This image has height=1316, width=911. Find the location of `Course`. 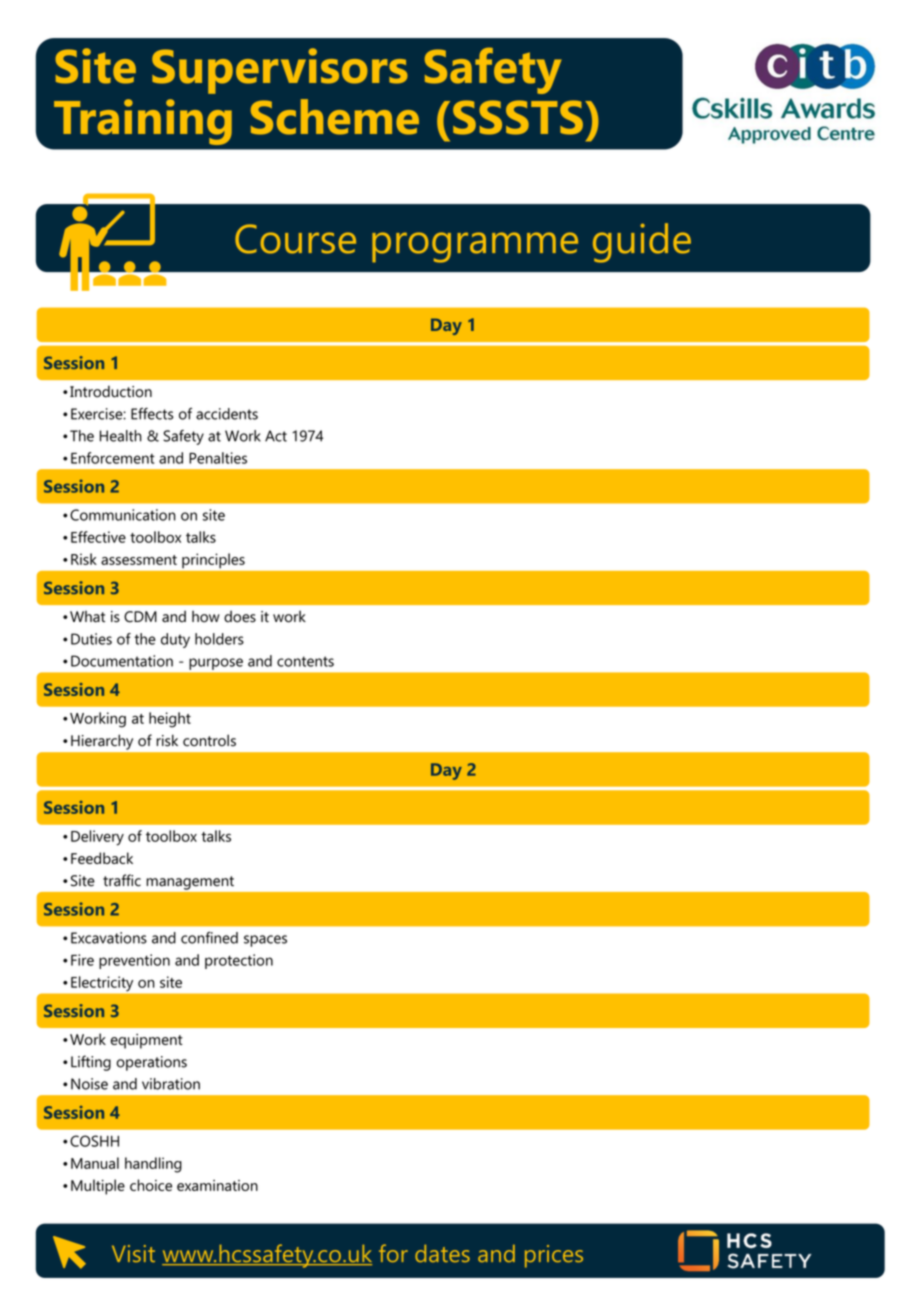

Course is located at coordinates (295, 239).
